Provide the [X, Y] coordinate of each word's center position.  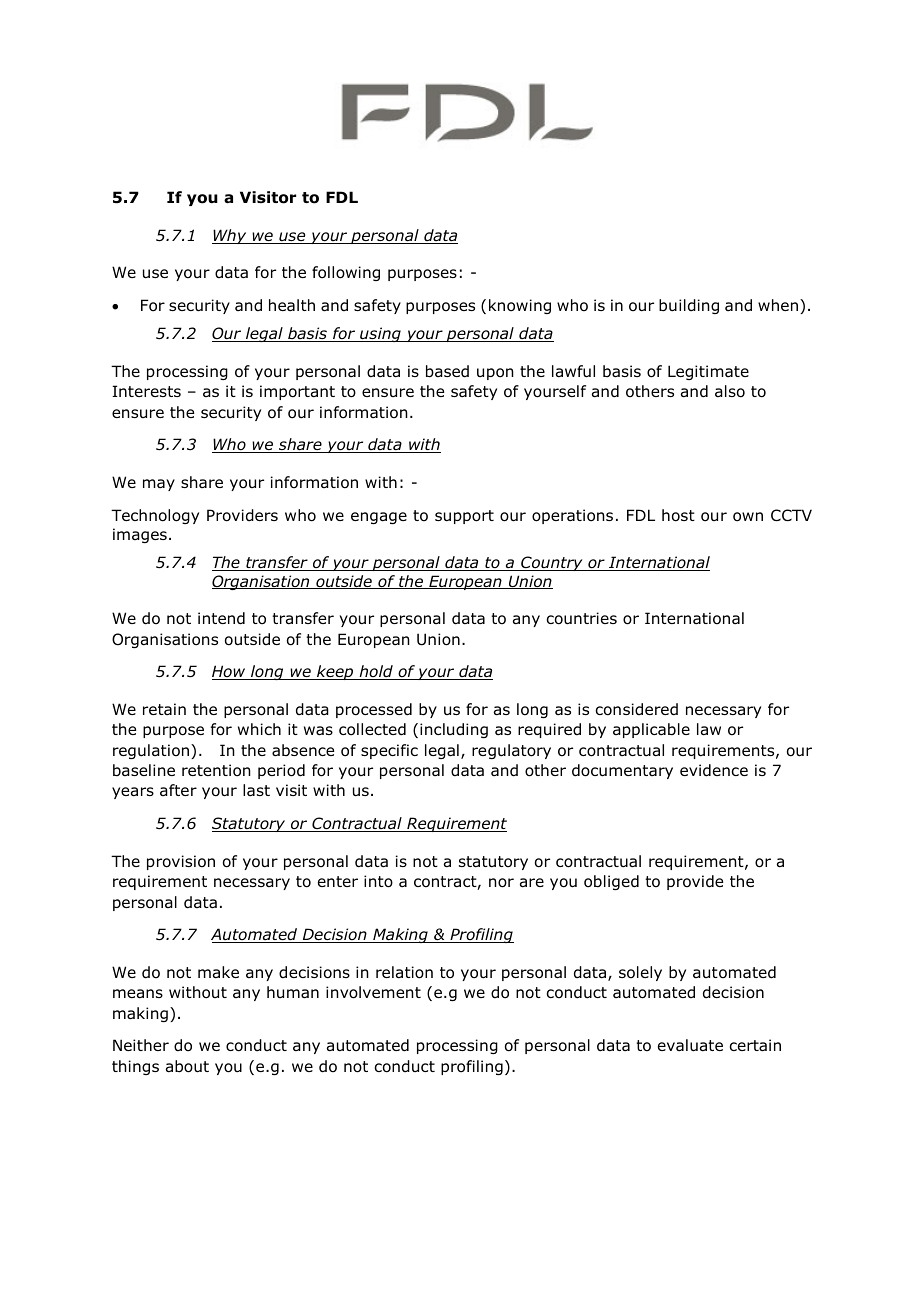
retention [216, 770]
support [464, 517]
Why [230, 236]
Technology [155, 516]
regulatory [511, 751]
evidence [714, 770]
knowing [520, 306]
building [689, 306]
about [187, 1066]
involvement [373, 992]
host [678, 515]
